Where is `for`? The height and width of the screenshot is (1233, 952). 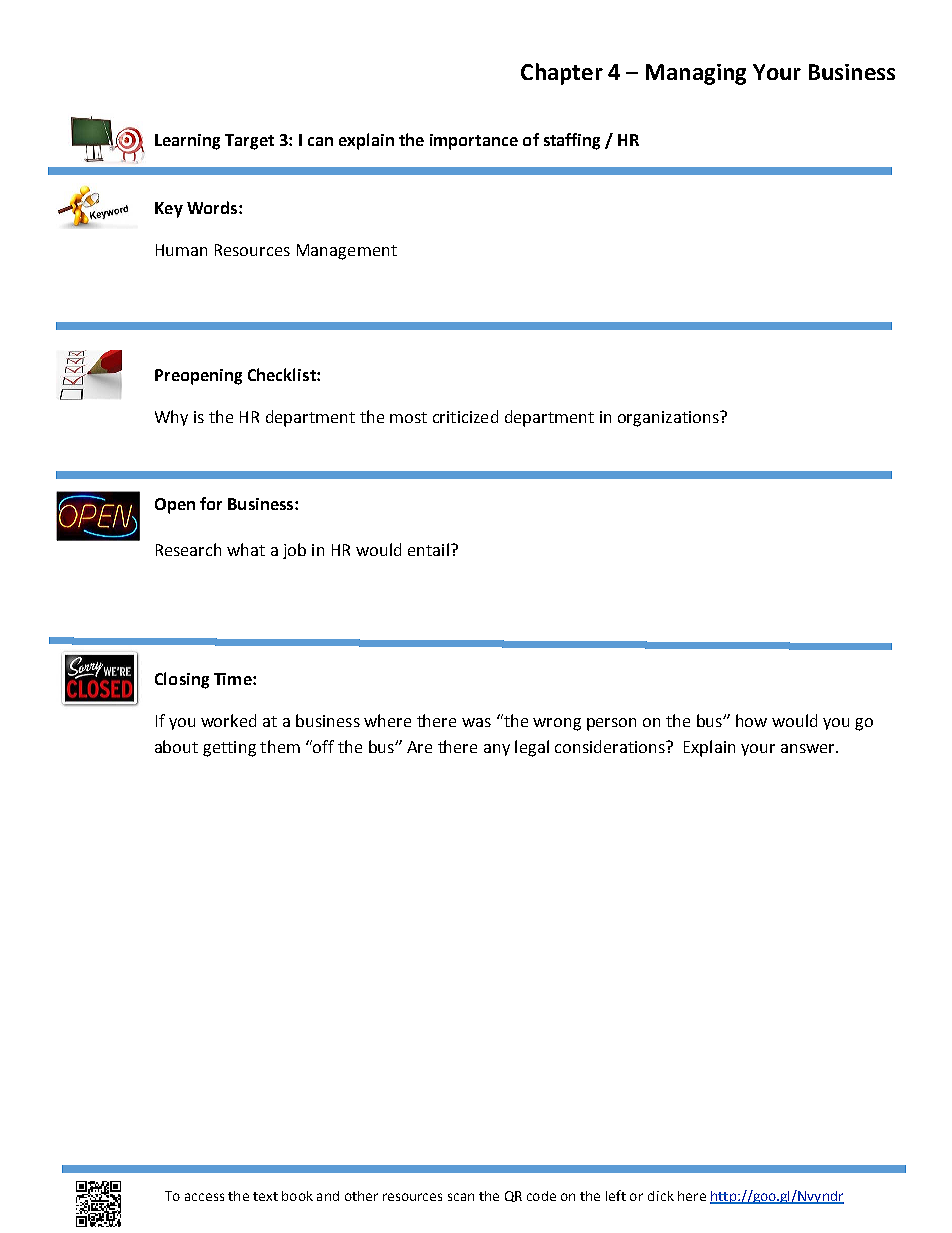
for is located at coordinates (211, 503).
